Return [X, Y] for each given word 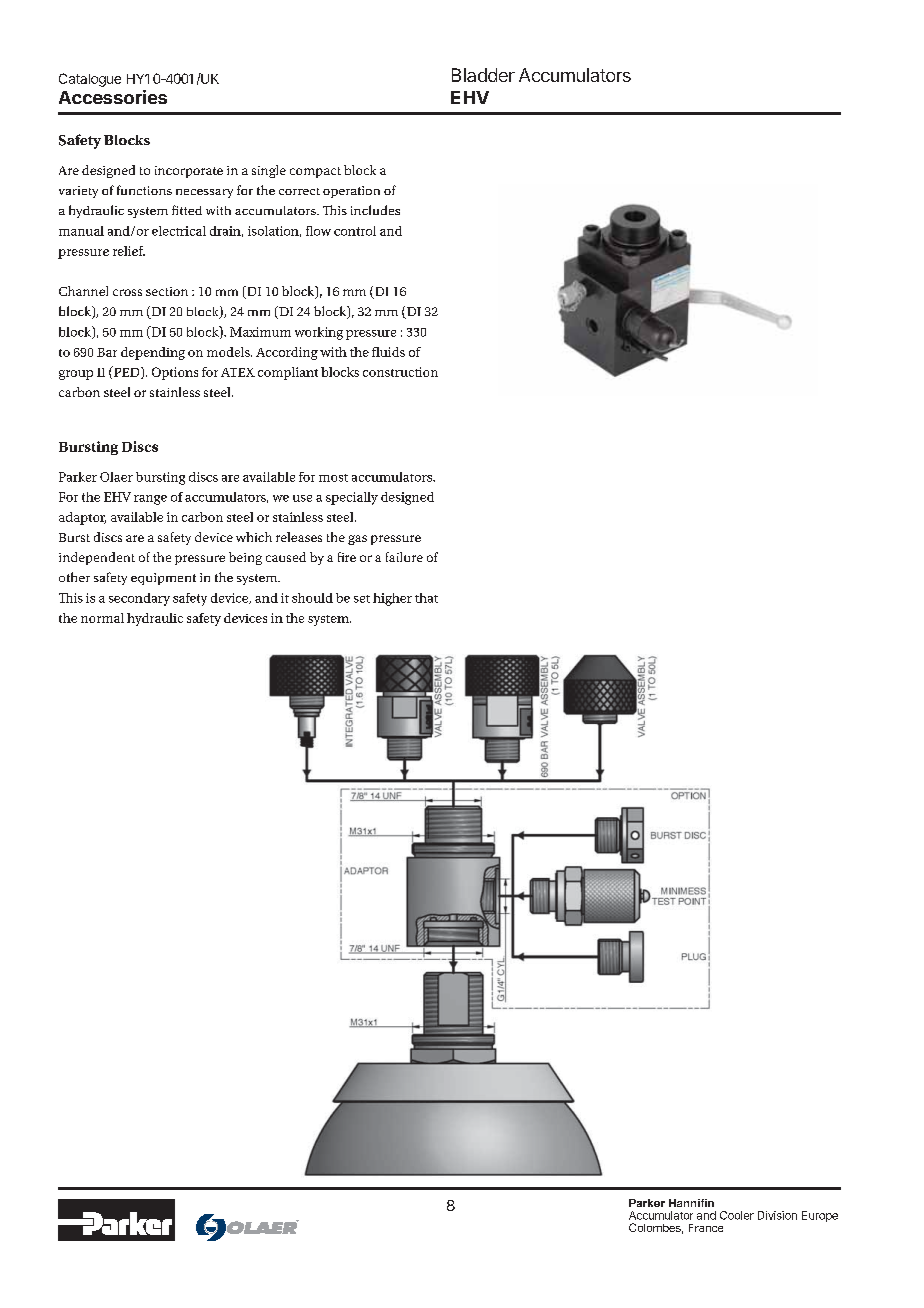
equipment [163, 579]
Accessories [113, 97]
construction [400, 372]
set [362, 599]
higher [392, 599]
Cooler [737, 1215]
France [706, 1228]
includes [375, 210]
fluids [388, 352]
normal [102, 618]
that [426, 598]
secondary [139, 599]
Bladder [483, 75]
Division [777, 1215]
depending [153, 353]
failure [404, 557]
